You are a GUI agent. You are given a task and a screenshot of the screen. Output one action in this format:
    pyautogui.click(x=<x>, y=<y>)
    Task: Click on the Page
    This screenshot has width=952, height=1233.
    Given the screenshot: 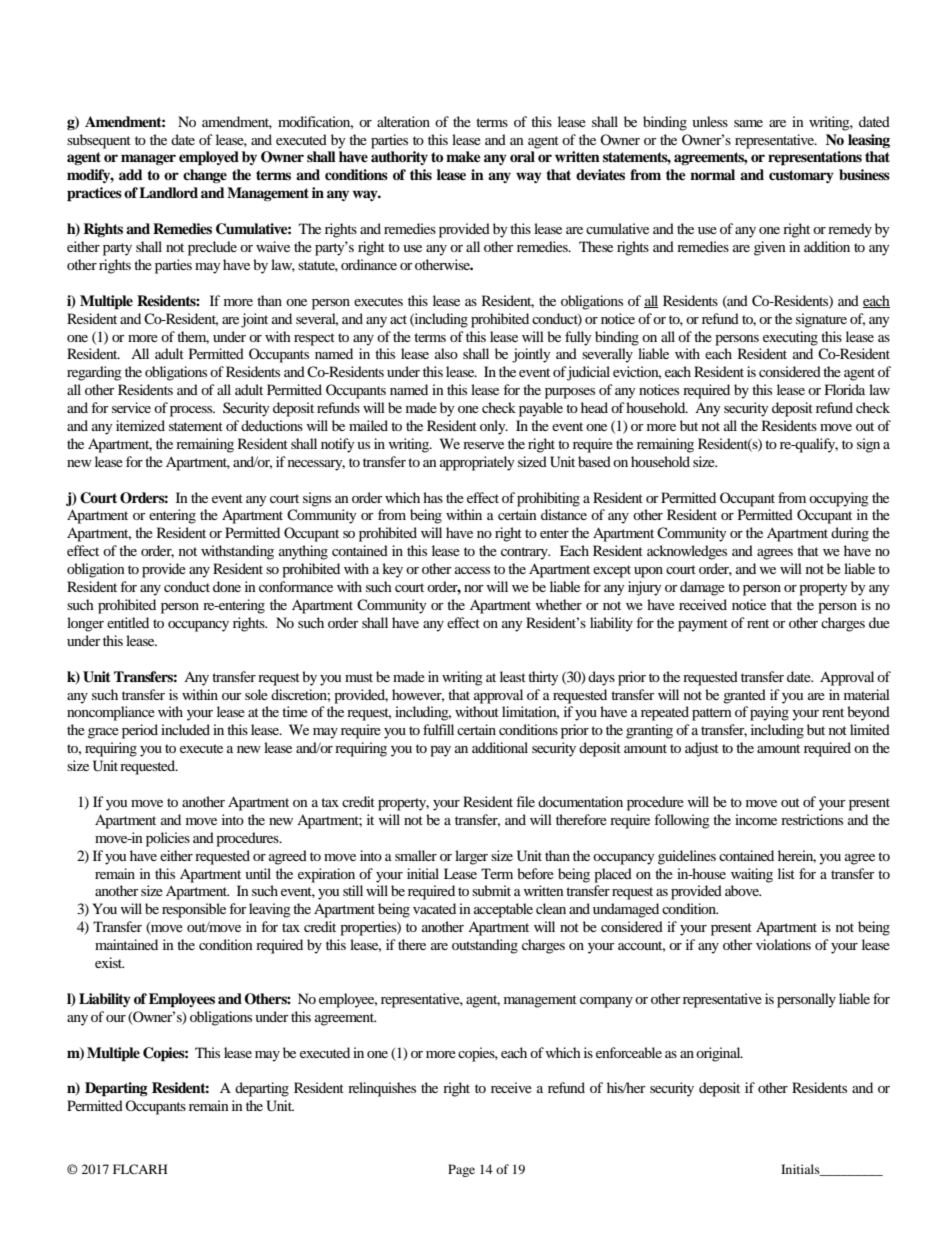 What is the action you would take?
    pyautogui.click(x=461, y=1170)
